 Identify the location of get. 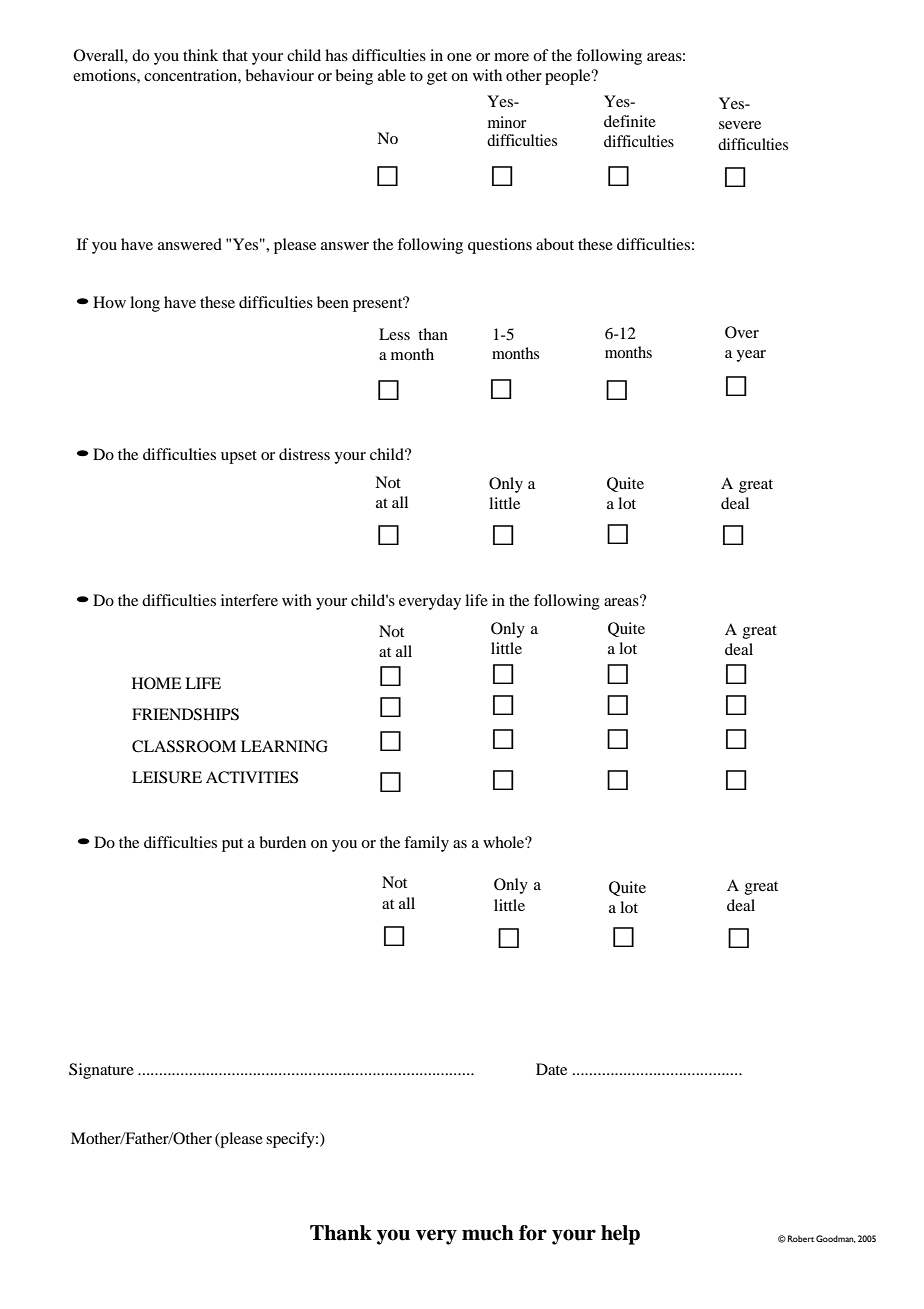
(437, 78).
